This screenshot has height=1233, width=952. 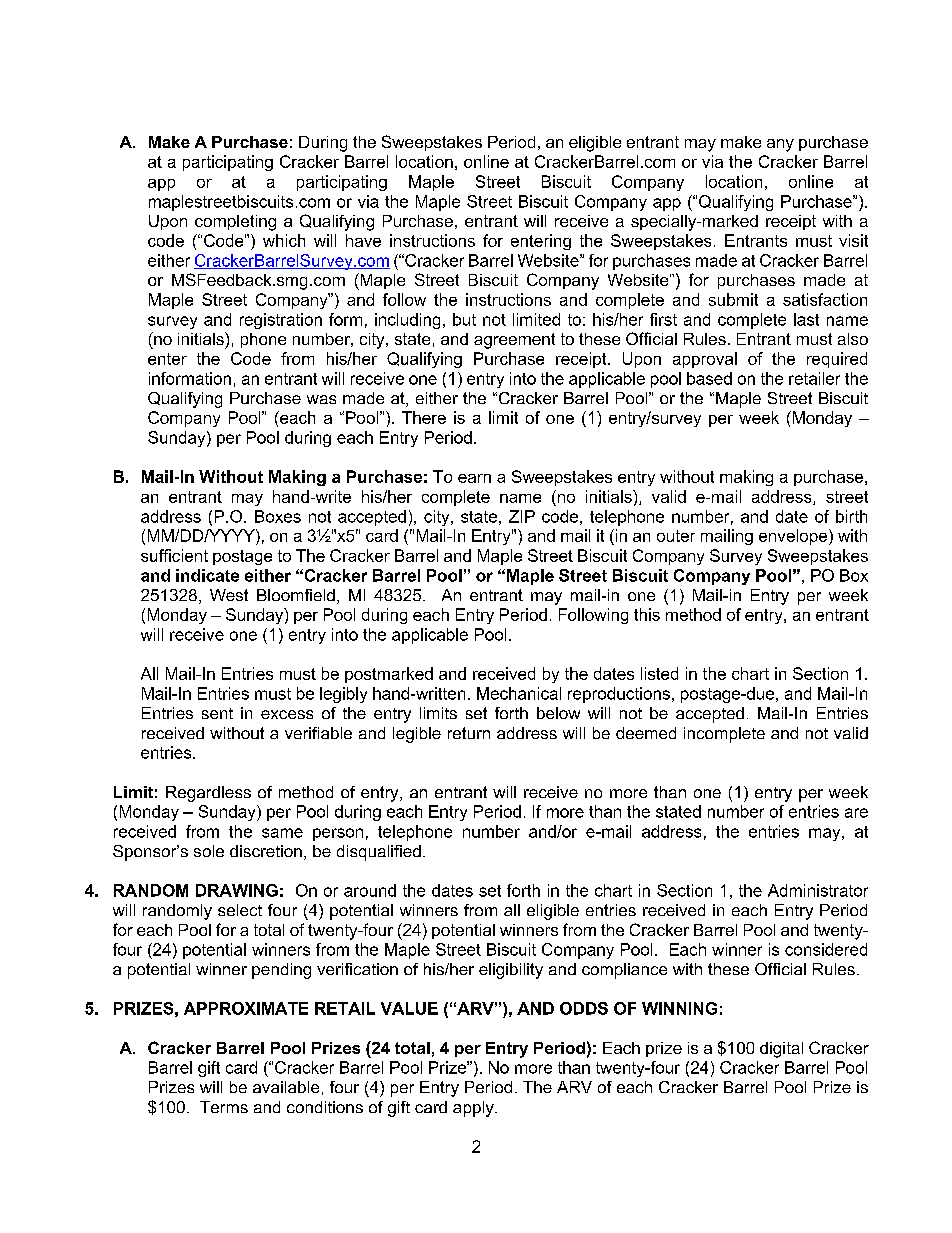 I want to click on visit, so click(x=853, y=240).
